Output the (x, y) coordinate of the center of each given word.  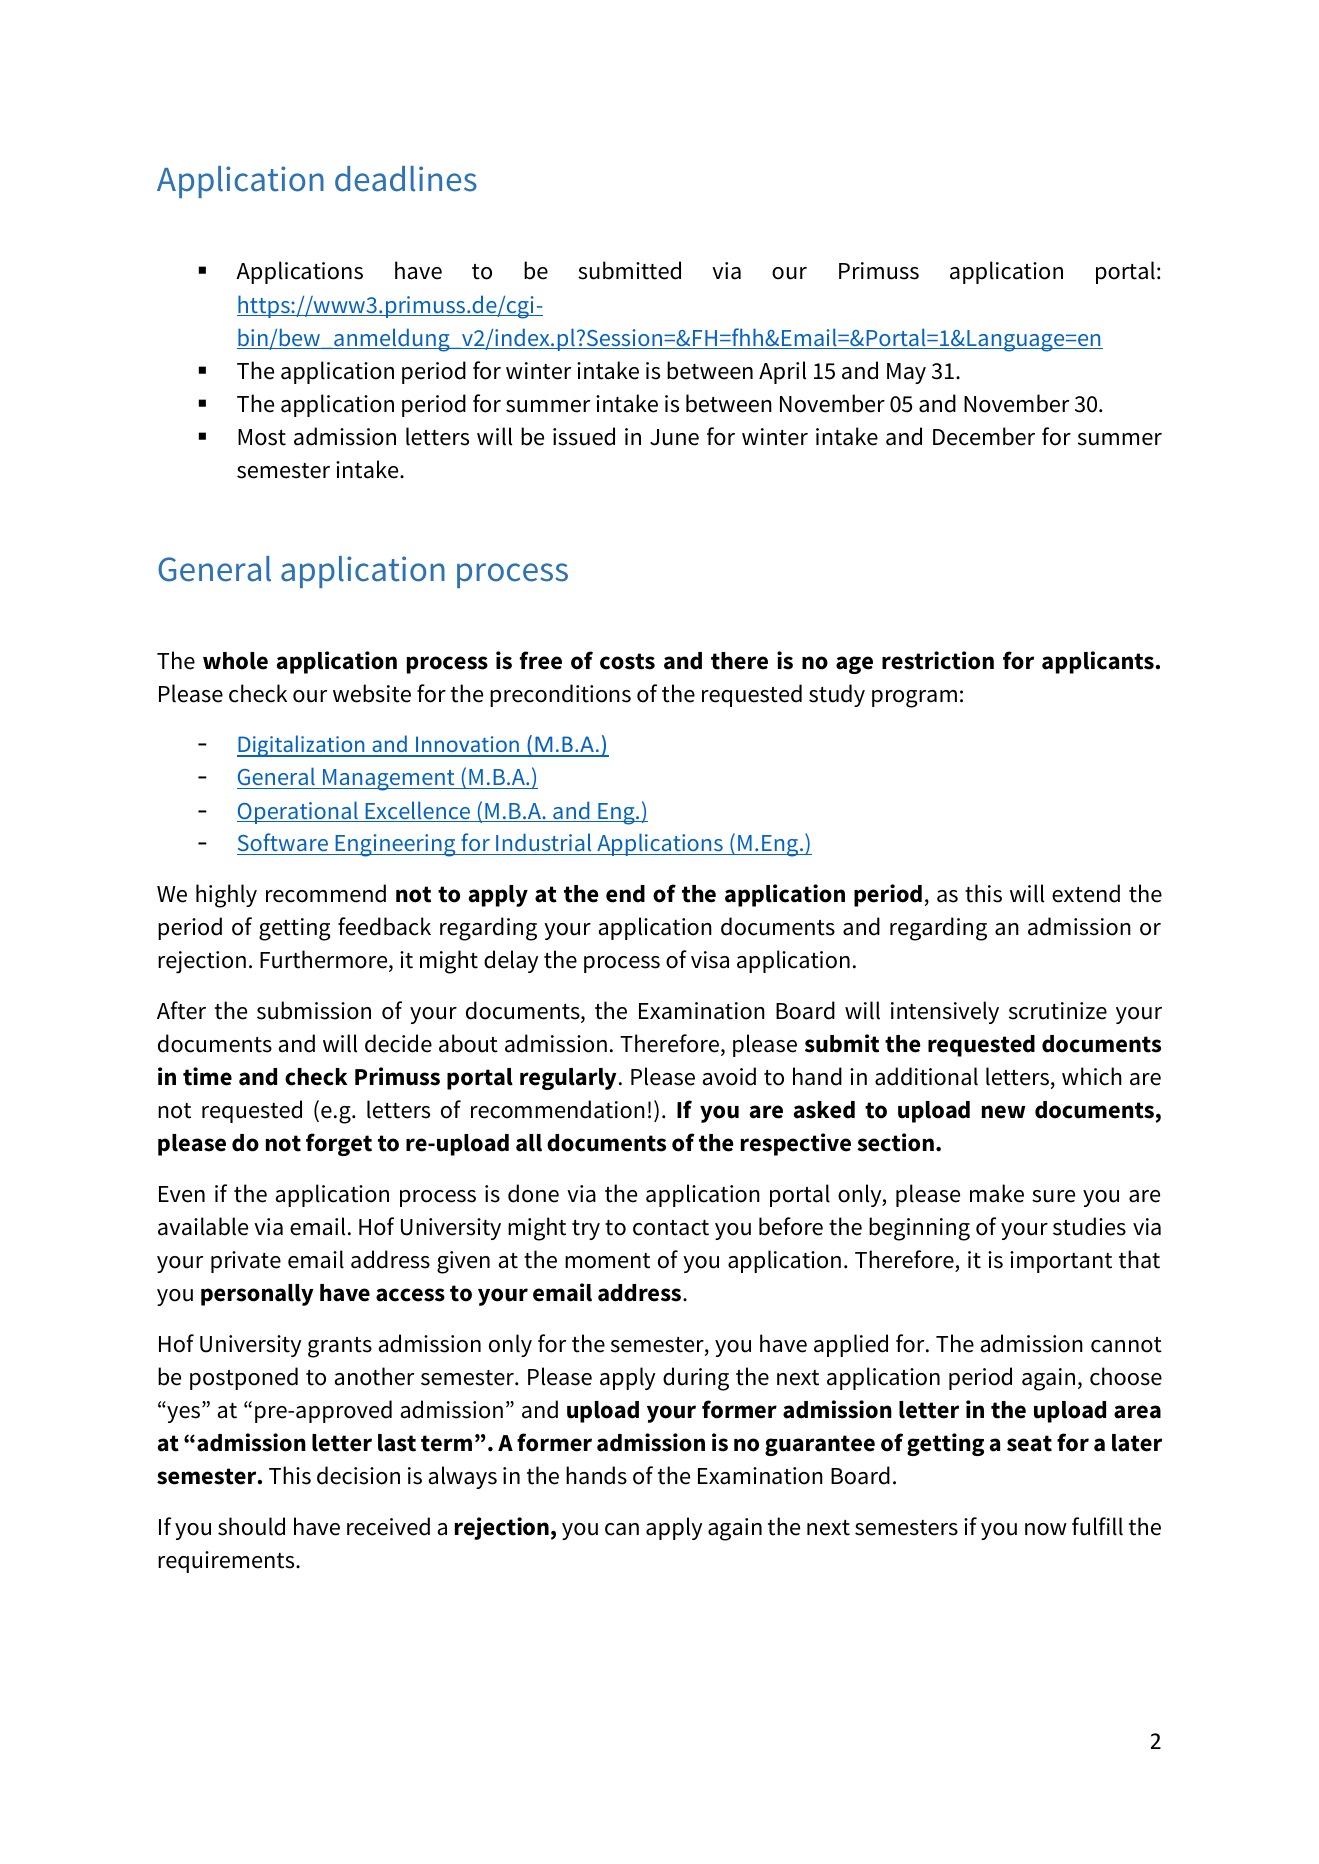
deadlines (406, 179)
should (251, 1526)
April (782, 372)
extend (1086, 893)
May (906, 373)
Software (283, 844)
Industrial (544, 844)
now (1046, 1529)
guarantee (820, 1445)
